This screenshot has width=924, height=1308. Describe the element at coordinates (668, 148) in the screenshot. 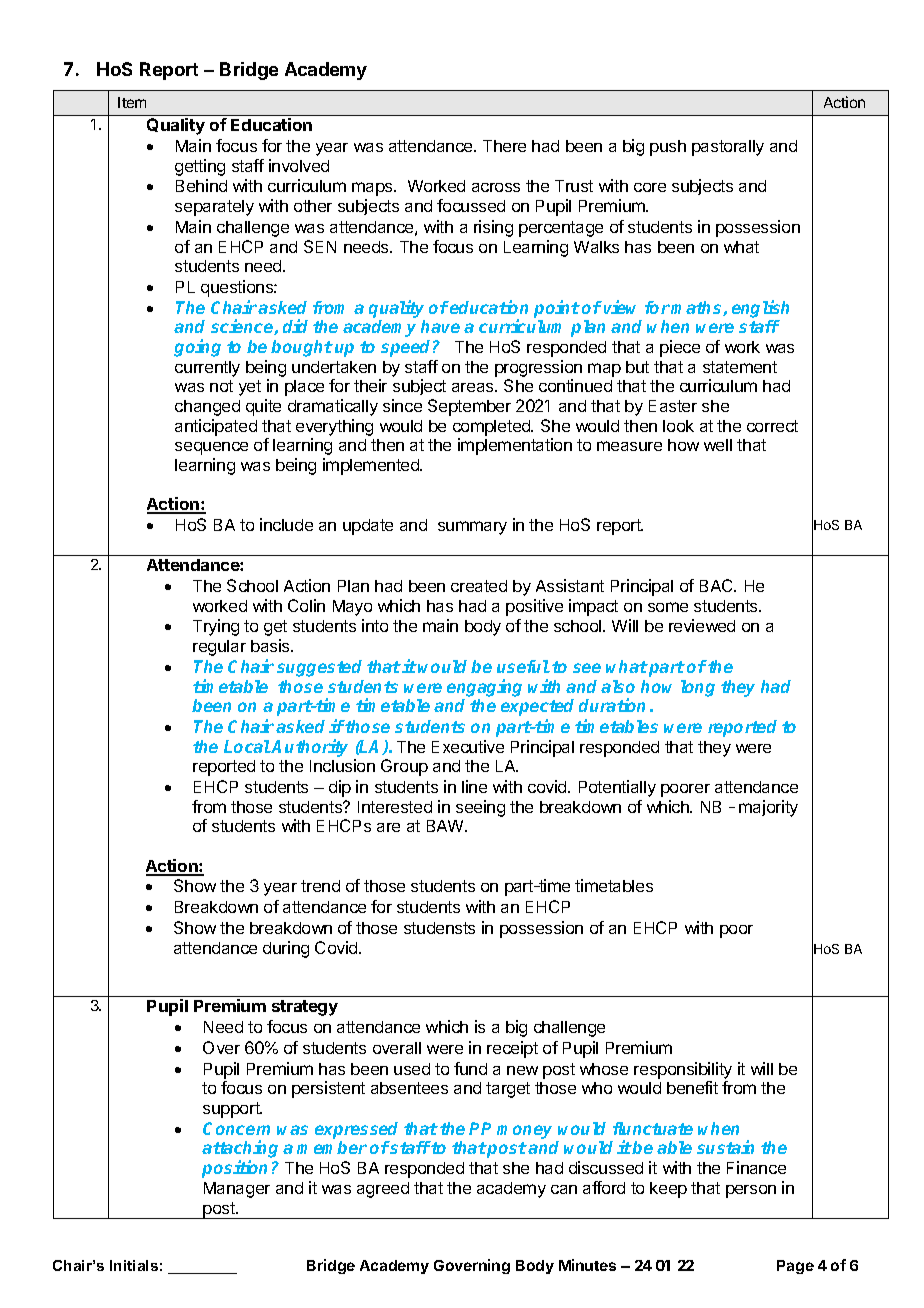

I see `push` at that location.
